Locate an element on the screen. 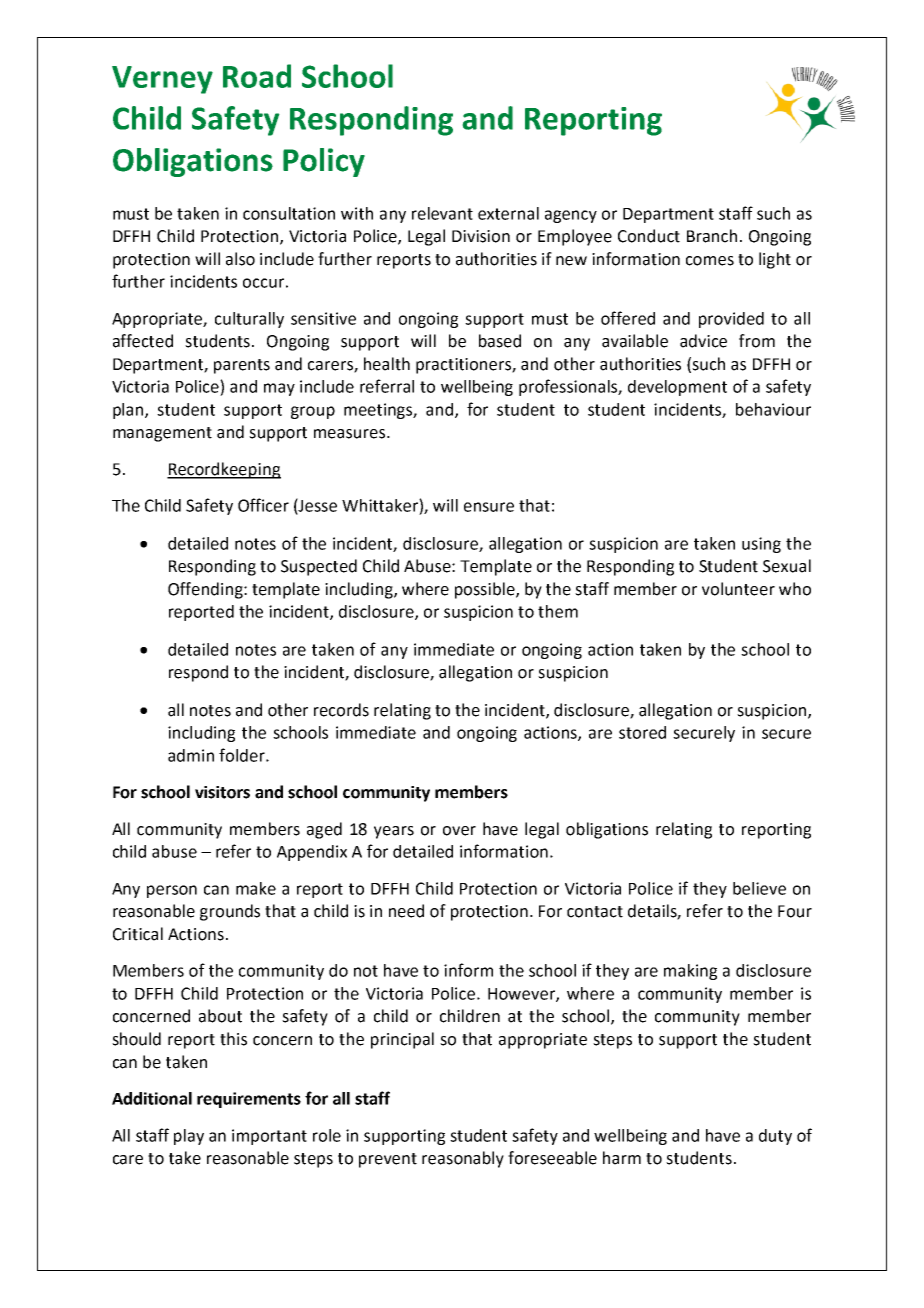 The image size is (924, 1308). relevant is located at coordinates (442, 213).
